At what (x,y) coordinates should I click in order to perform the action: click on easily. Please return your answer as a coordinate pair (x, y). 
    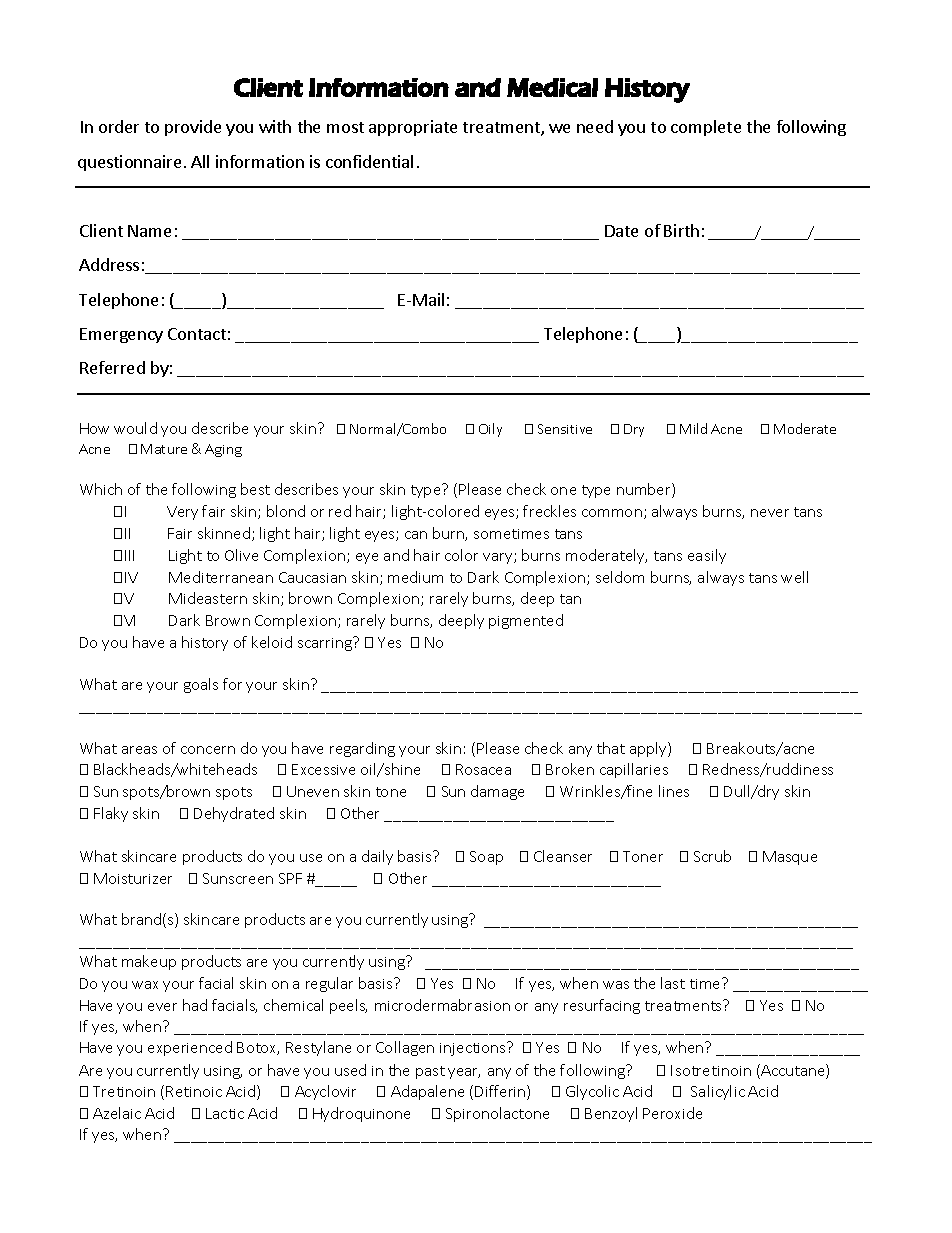
    Looking at the image, I should click on (707, 556).
